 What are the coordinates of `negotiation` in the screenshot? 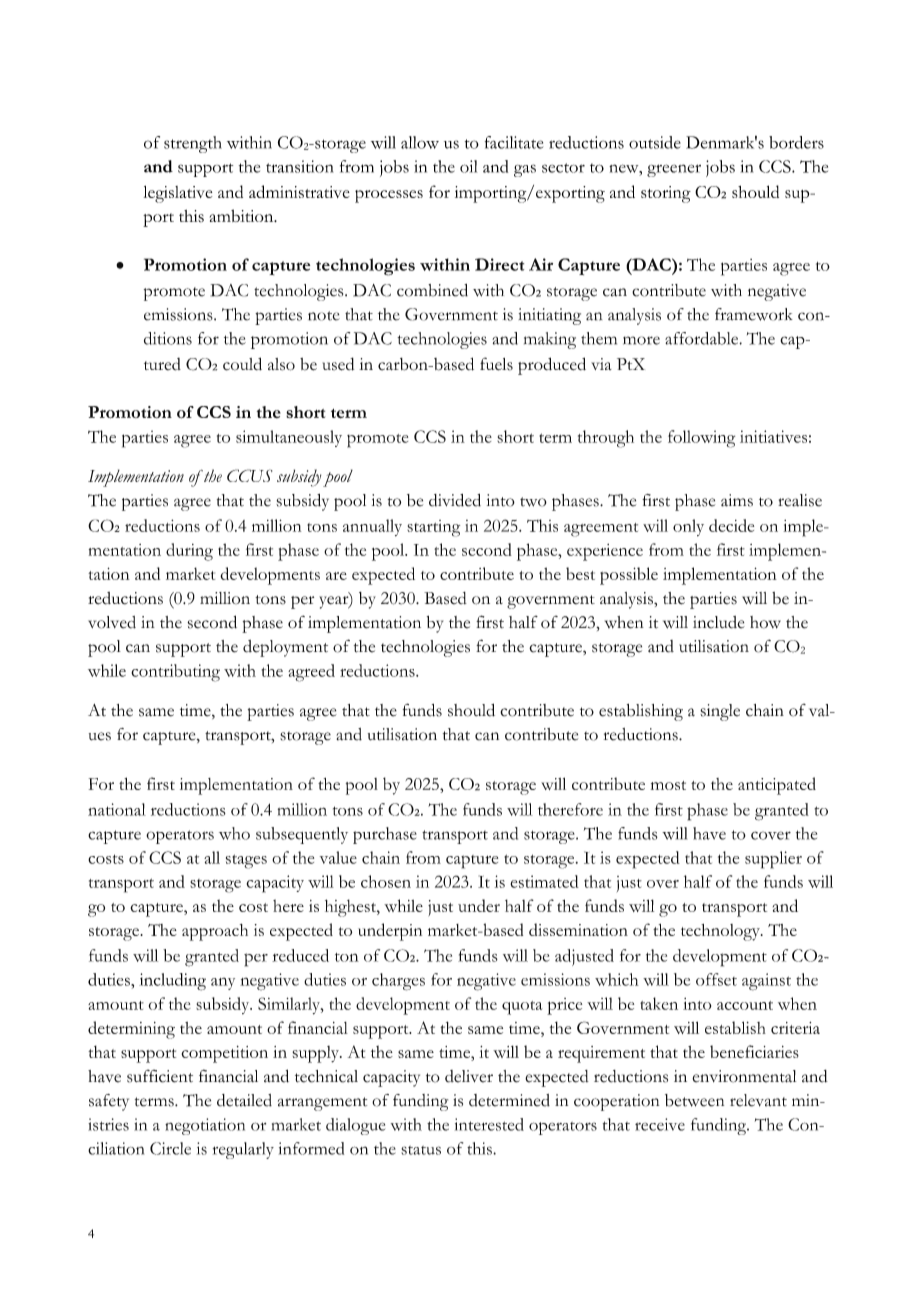 It's located at (205, 1126).
